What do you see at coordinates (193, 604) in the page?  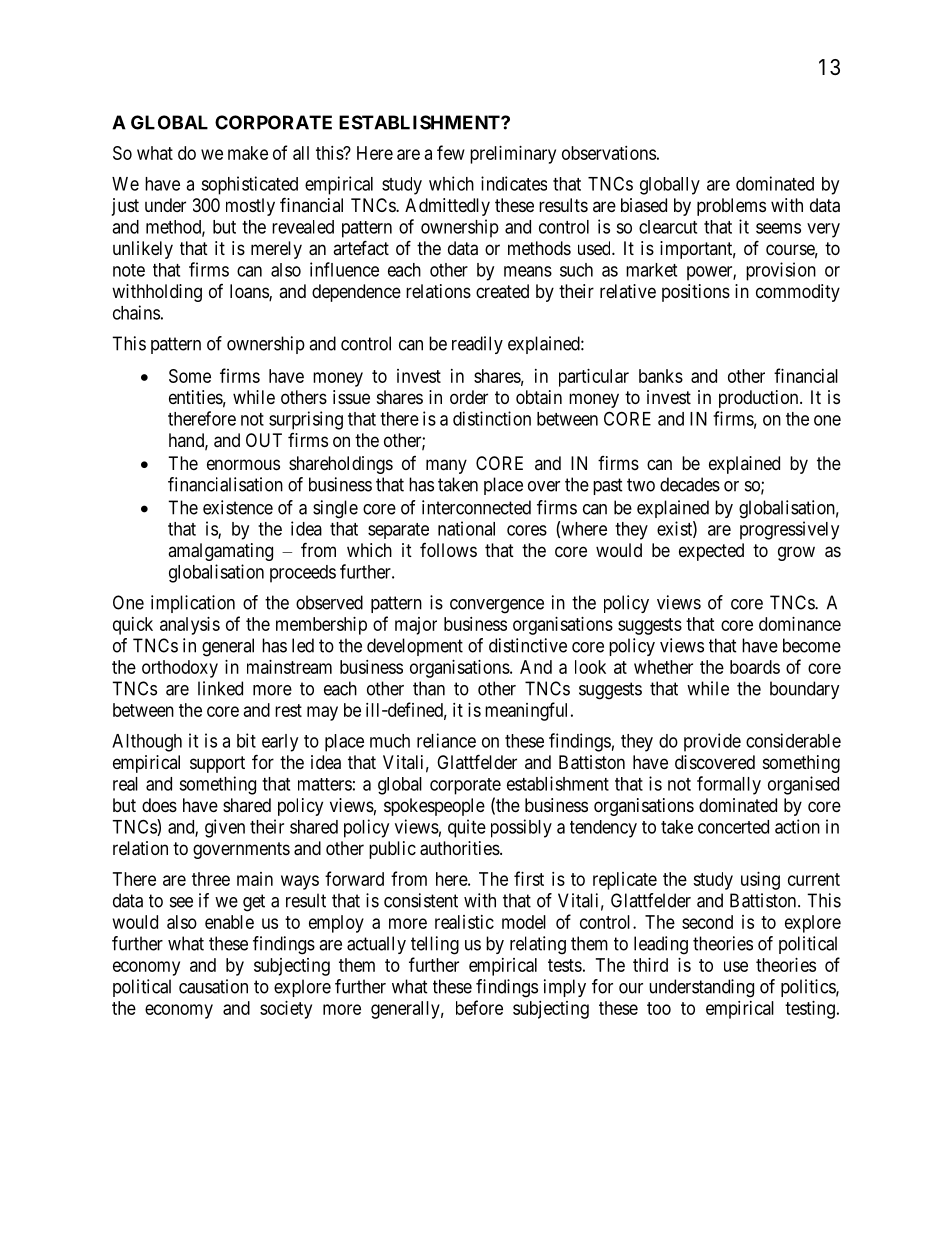 I see `implication` at bounding box center [193, 604].
